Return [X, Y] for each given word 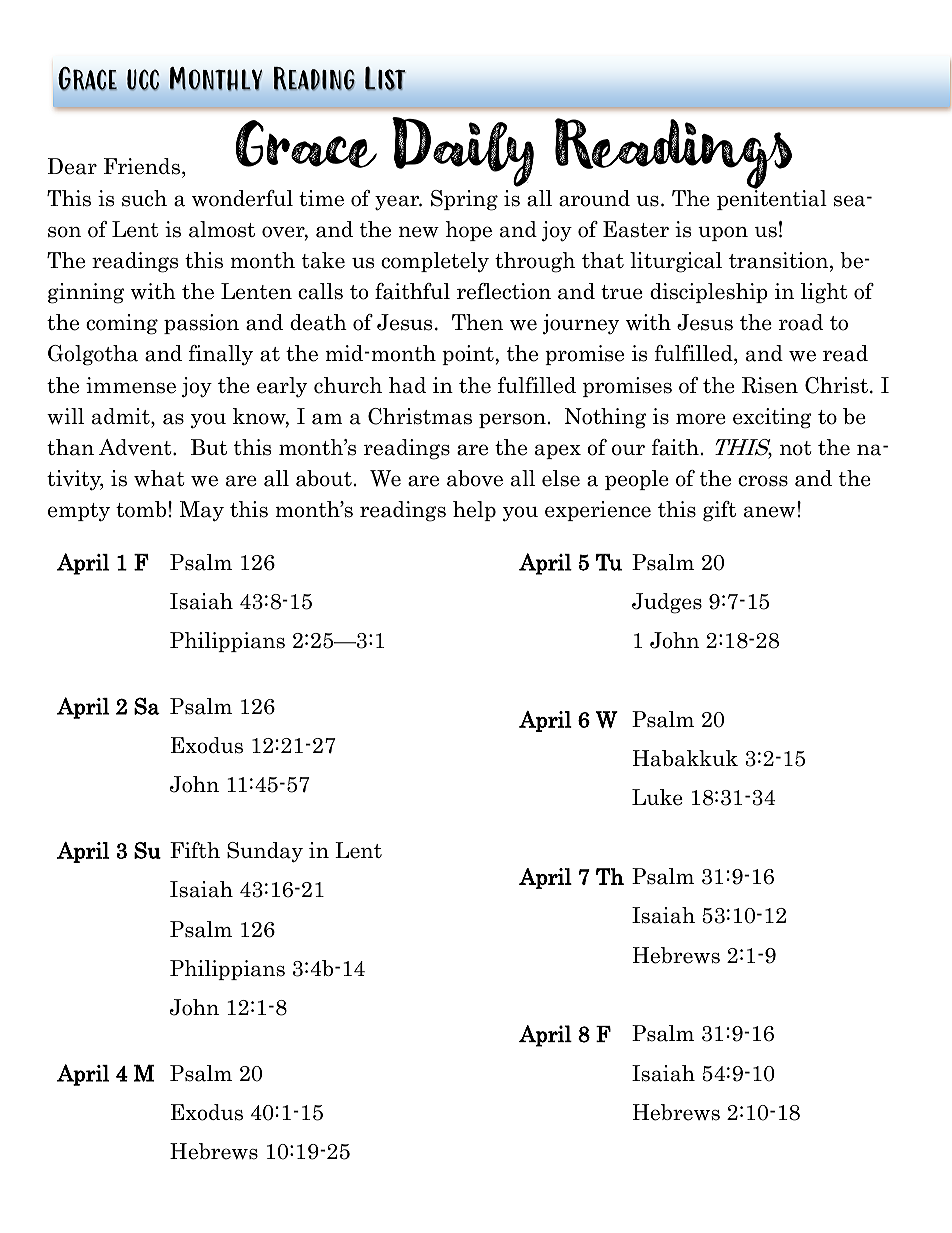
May [202, 511]
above [475, 478]
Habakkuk [685, 758]
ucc [143, 80]
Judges [667, 603]
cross [763, 481]
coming [122, 324]
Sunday [265, 852]
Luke [657, 797]
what [159, 478]
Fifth [195, 850]
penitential [772, 199]
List [385, 79]
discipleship [709, 293]
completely [435, 262]
